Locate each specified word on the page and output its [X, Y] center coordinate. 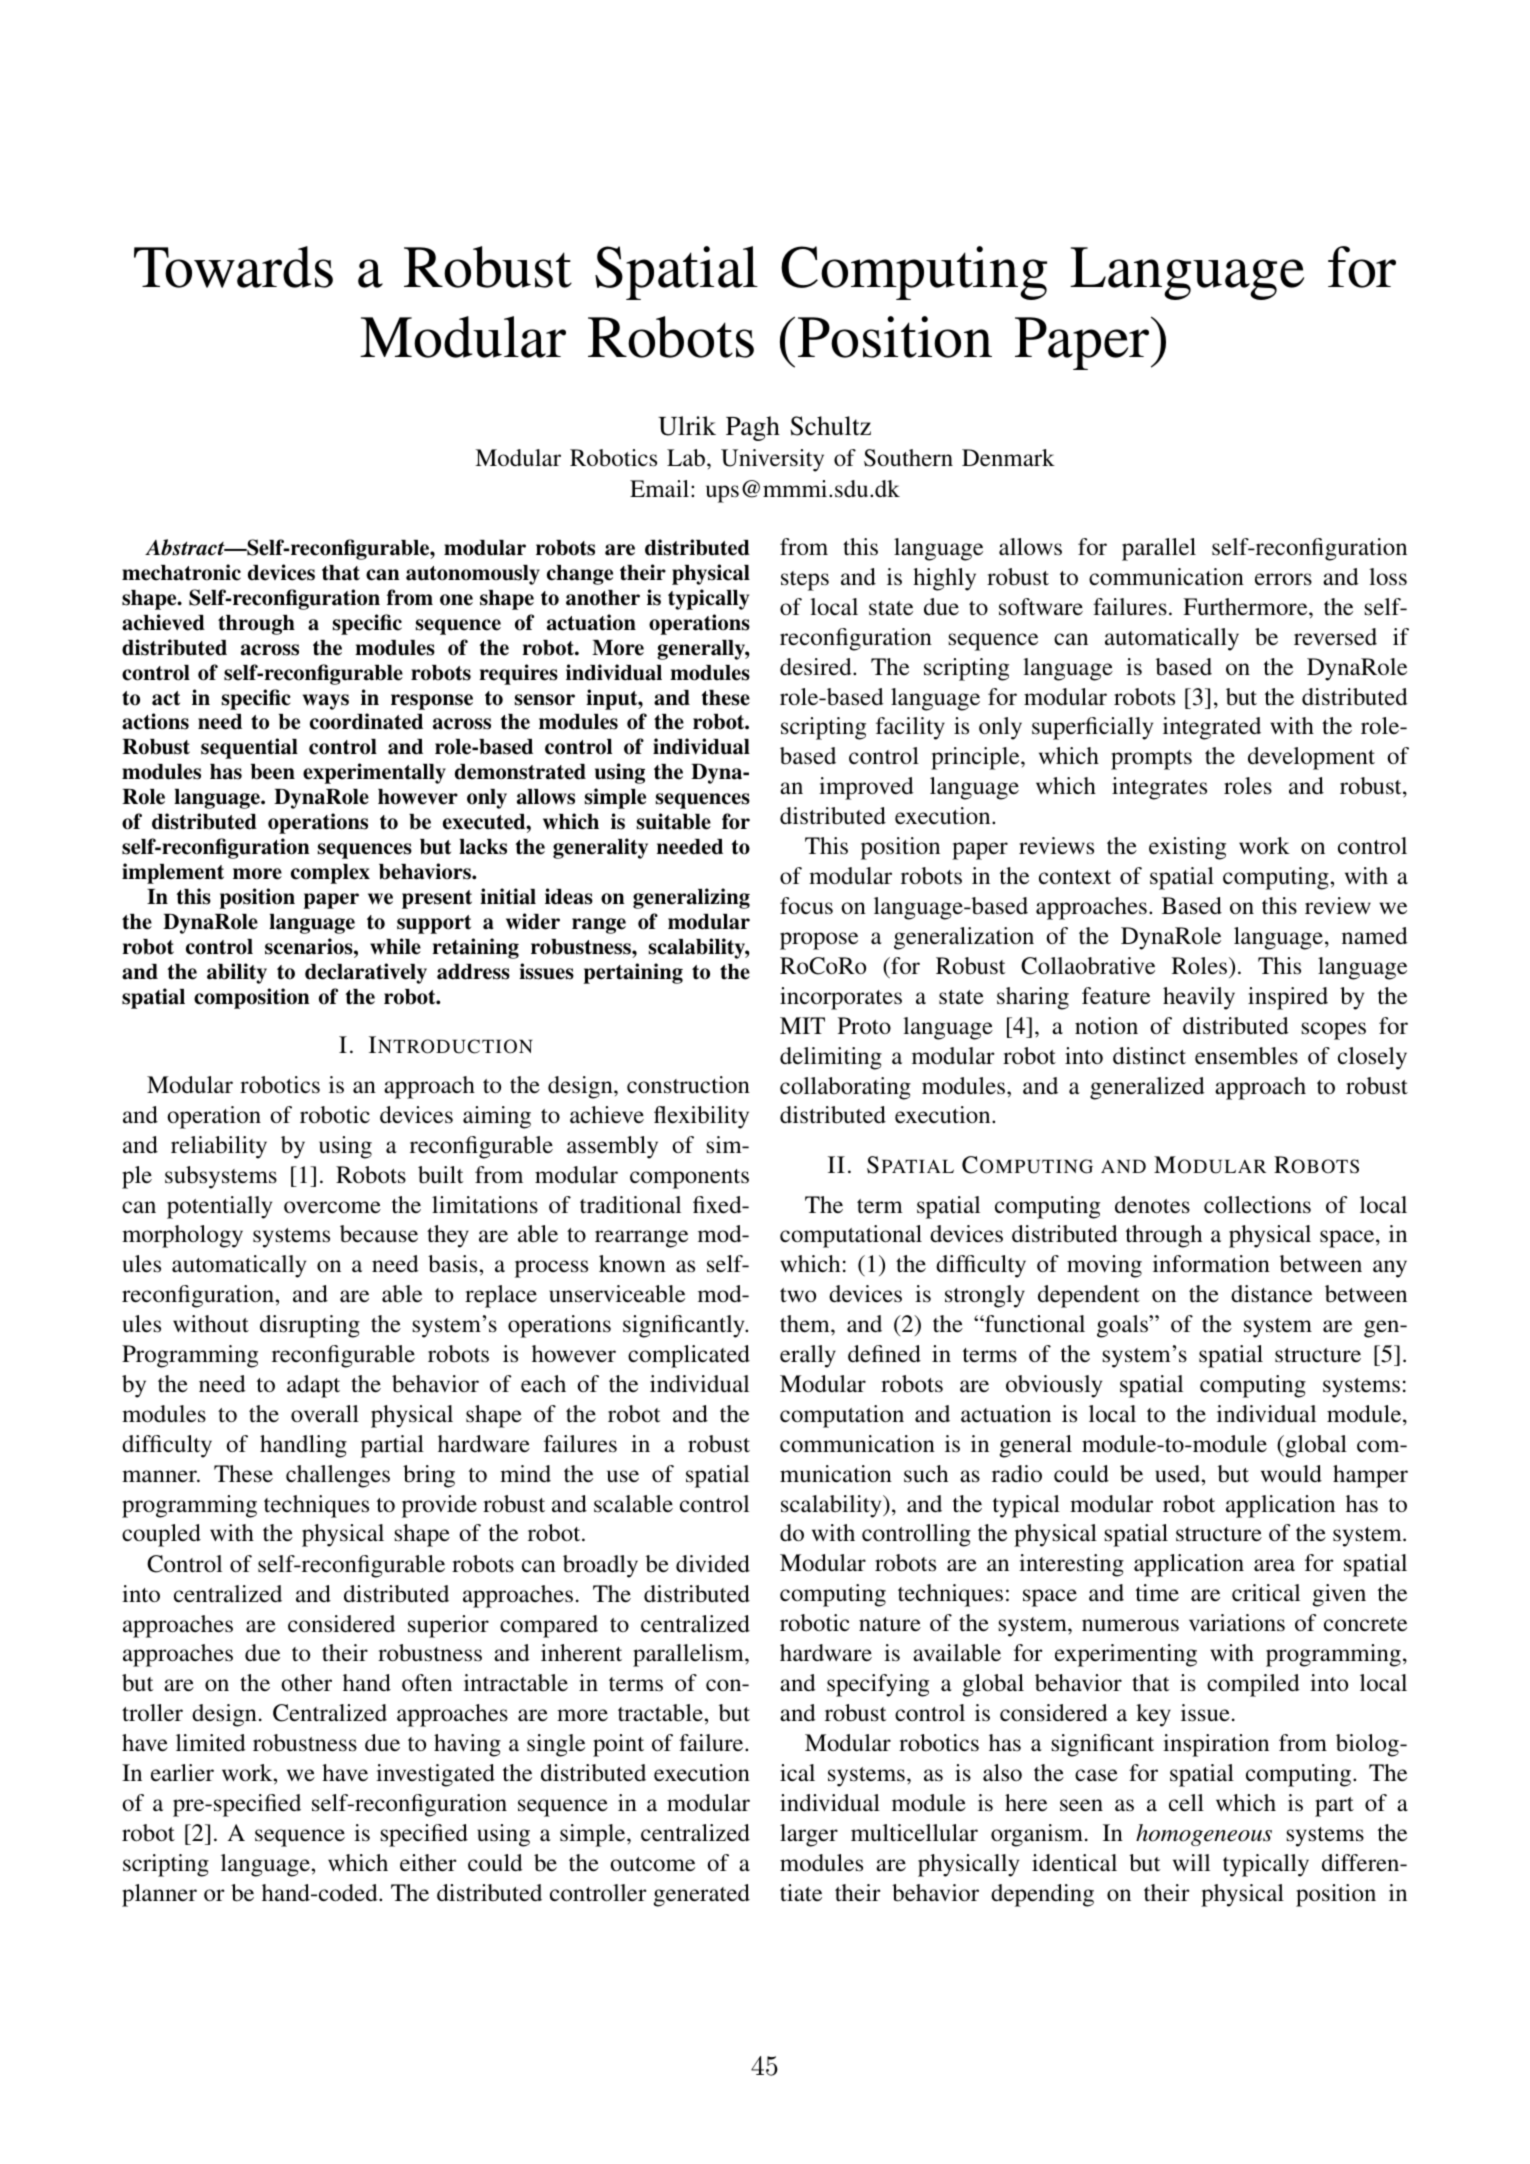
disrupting [310, 1326]
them [806, 1324]
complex [330, 874]
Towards [233, 267]
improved [866, 788]
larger [809, 1835]
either [428, 1863]
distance [1271, 1294]
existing [1187, 848]
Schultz [830, 426]
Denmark [1008, 457]
